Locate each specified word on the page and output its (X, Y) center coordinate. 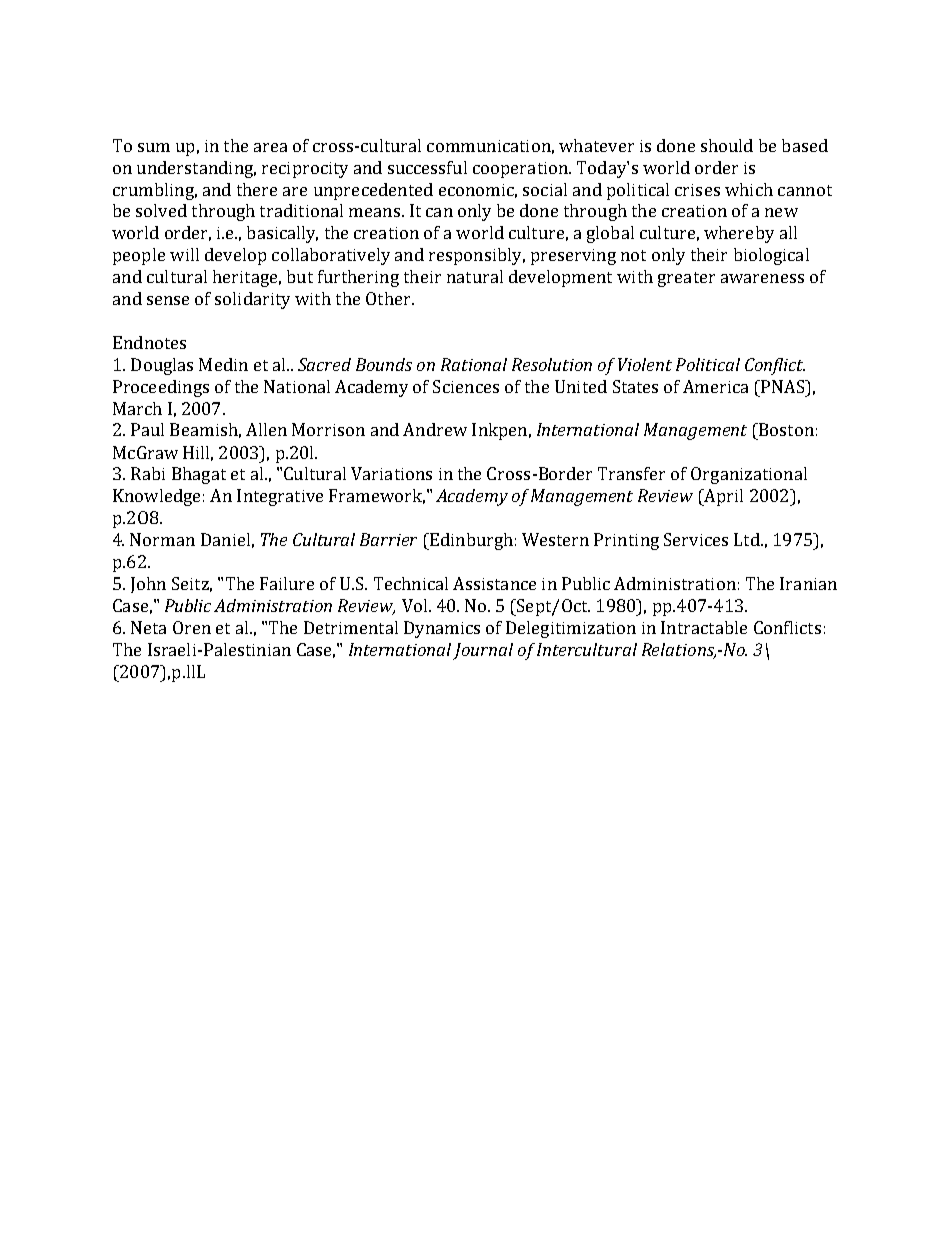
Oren (192, 627)
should (727, 145)
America (715, 386)
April (722, 497)
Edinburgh (470, 541)
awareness (762, 278)
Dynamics (442, 629)
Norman (162, 539)
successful (427, 167)
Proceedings (161, 388)
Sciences (466, 386)
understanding (196, 169)
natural (475, 276)
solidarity (252, 300)
